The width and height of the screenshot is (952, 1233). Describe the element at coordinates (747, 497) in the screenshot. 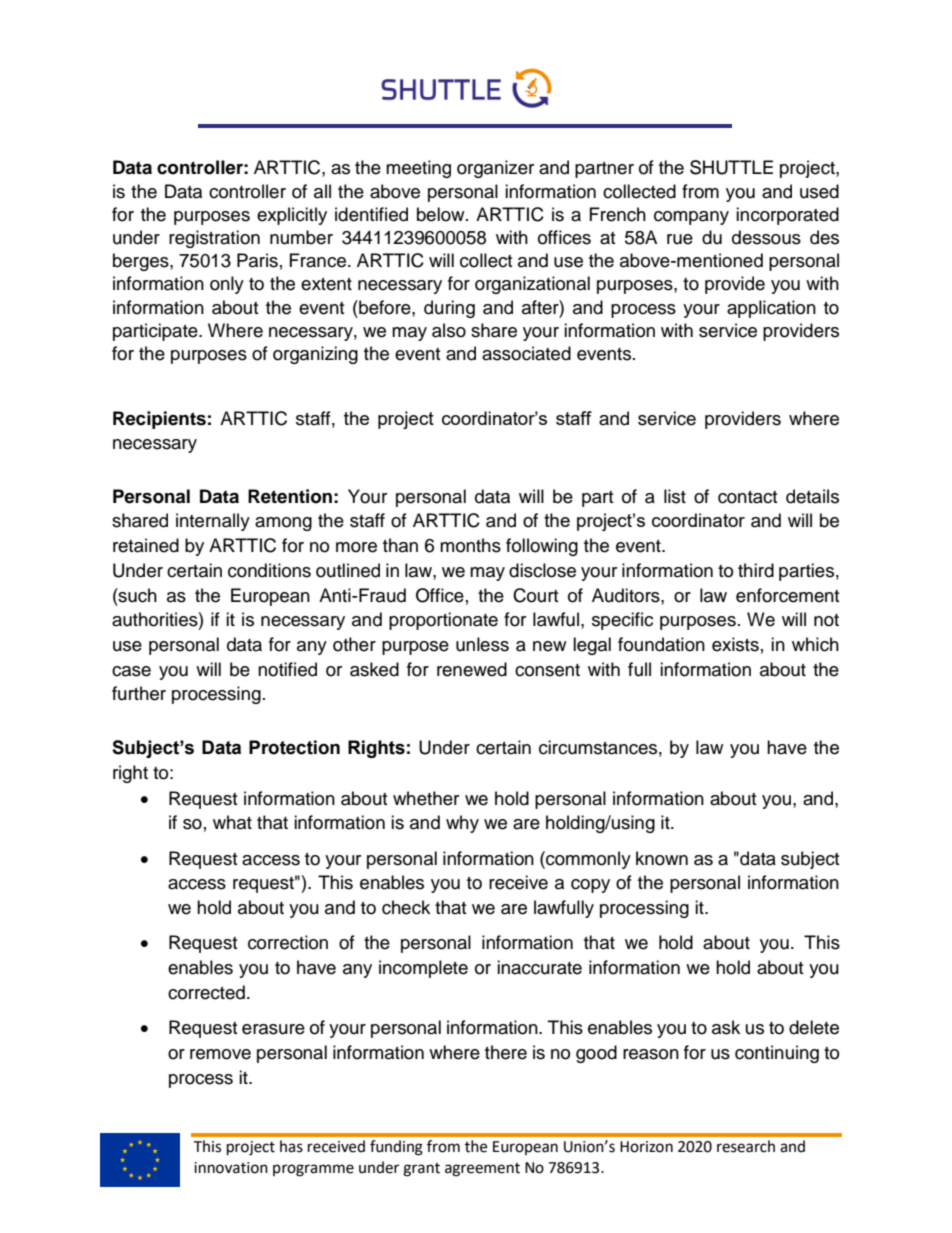

I see `contact` at that location.
